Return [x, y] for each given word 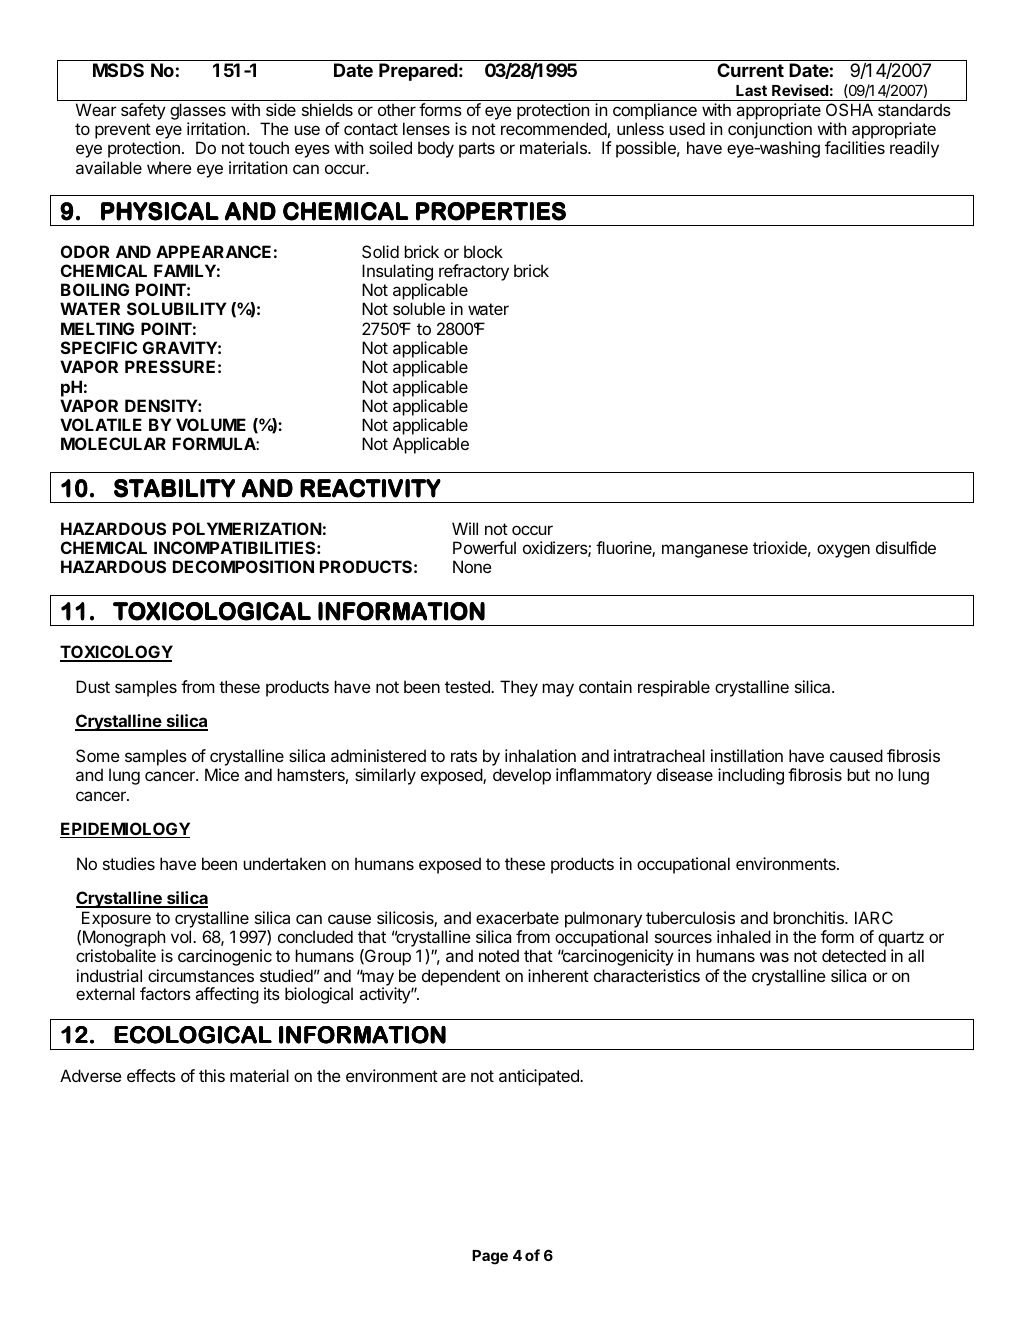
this [212, 1075]
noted [499, 955]
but [858, 774]
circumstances [201, 975]
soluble [419, 308]
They [519, 688]
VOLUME [211, 424]
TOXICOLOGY [116, 653]
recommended [554, 128]
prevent [123, 131]
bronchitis [809, 917]
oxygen [843, 551]
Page [490, 1257]
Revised [800, 90]
